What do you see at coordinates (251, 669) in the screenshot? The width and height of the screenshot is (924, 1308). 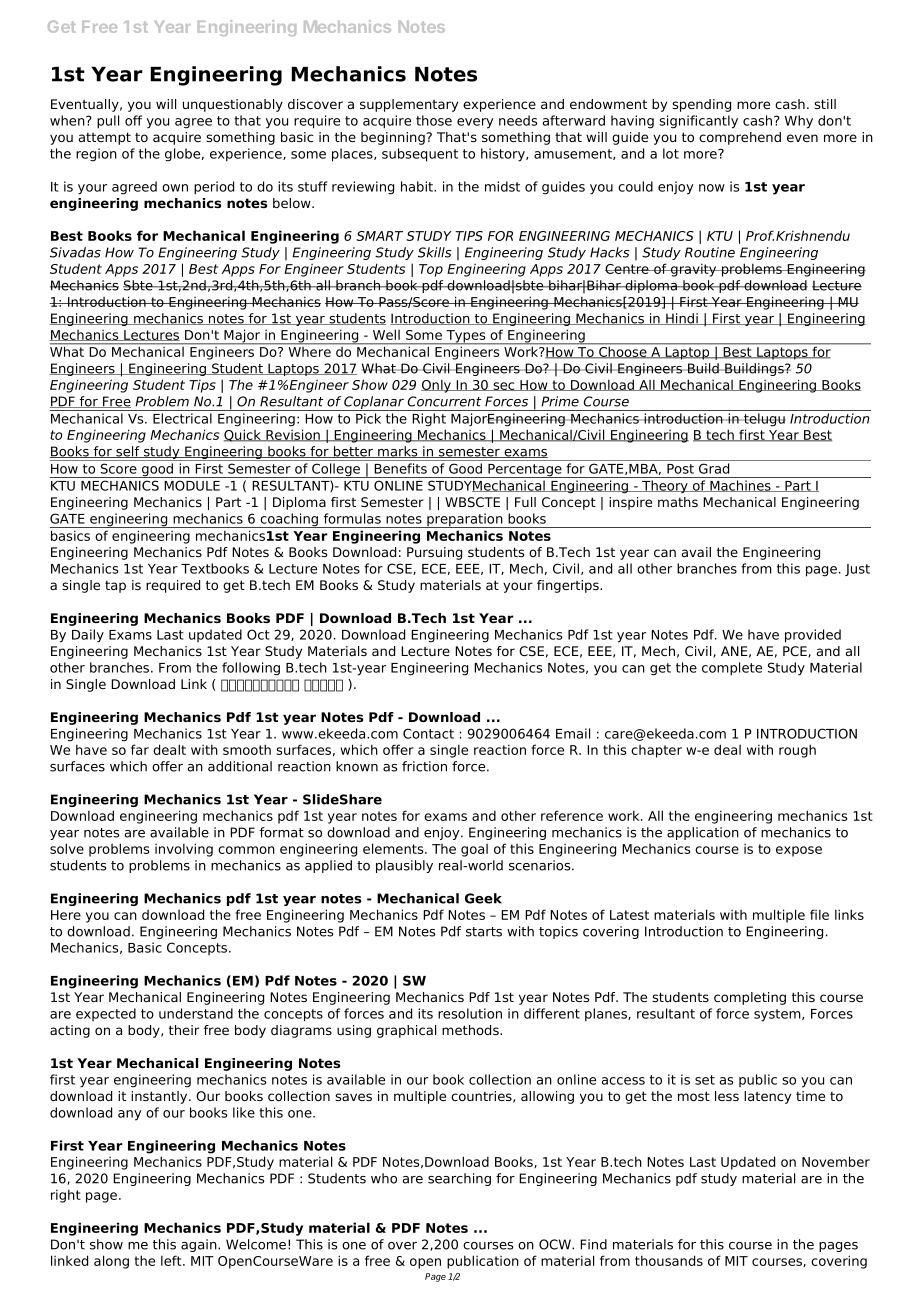 I see `following` at bounding box center [251, 669].
